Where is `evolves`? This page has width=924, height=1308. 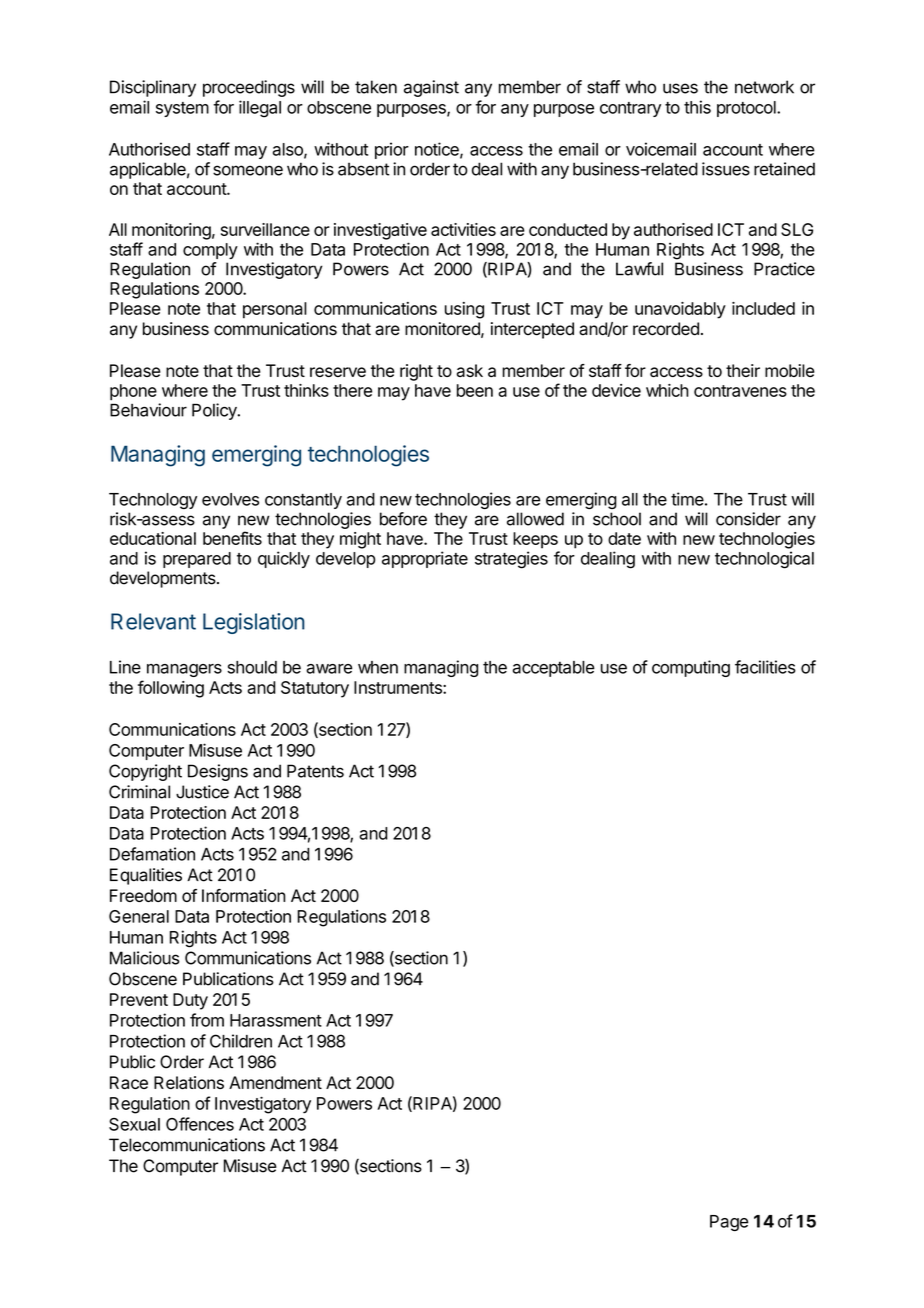 evolves is located at coordinates (230, 499).
